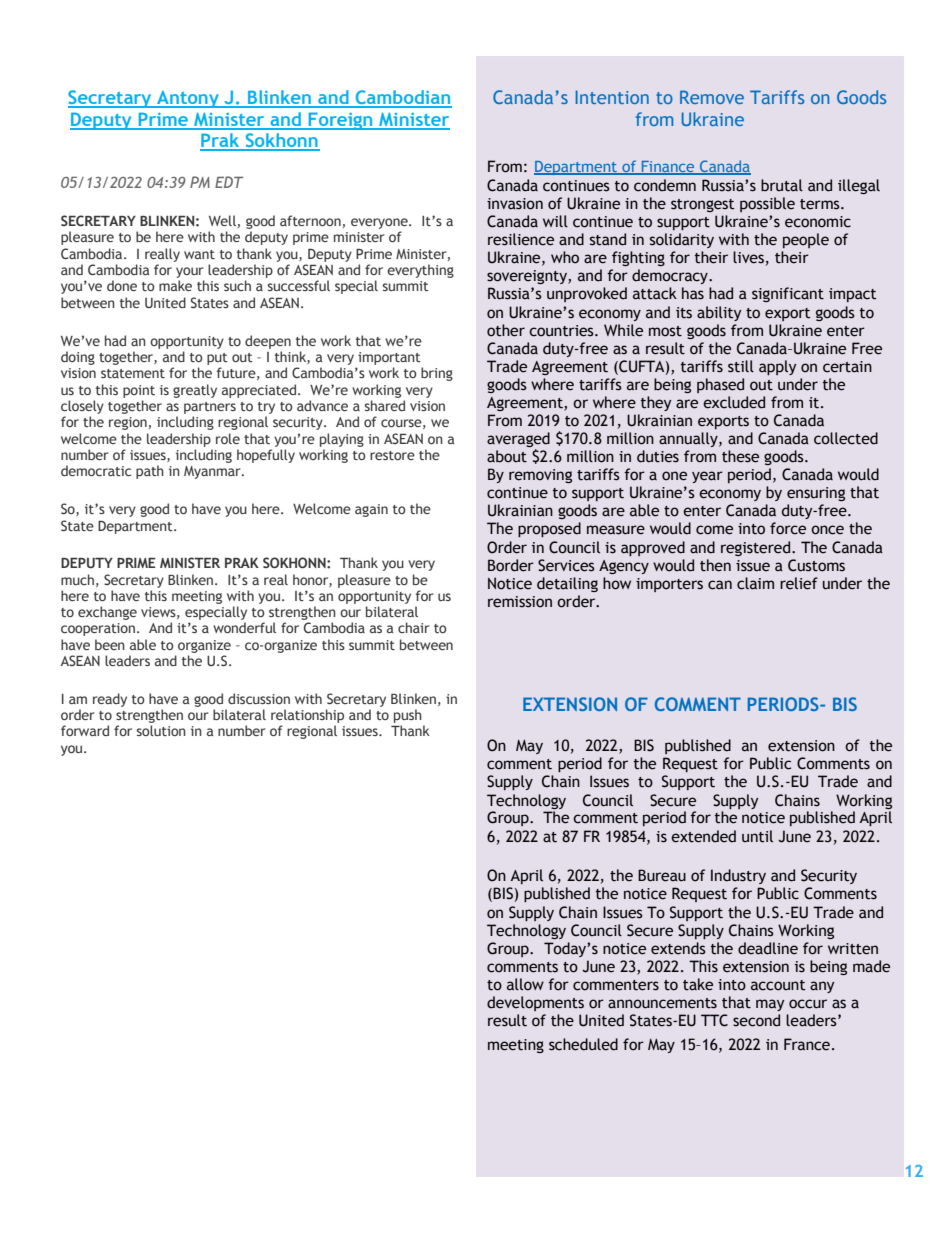  I want to click on solution, so click(161, 730).
